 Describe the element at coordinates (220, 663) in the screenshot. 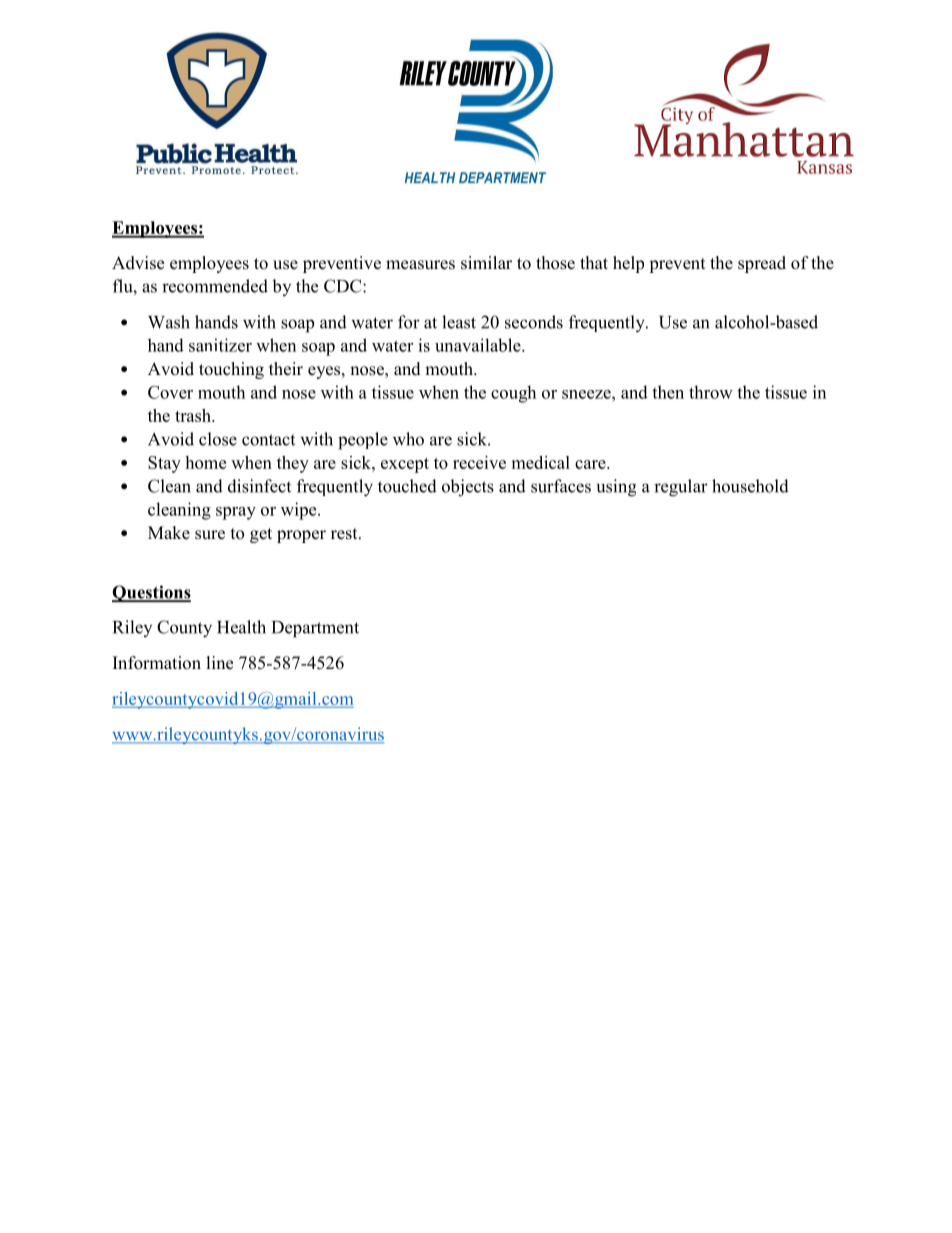

I see `line` at that location.
